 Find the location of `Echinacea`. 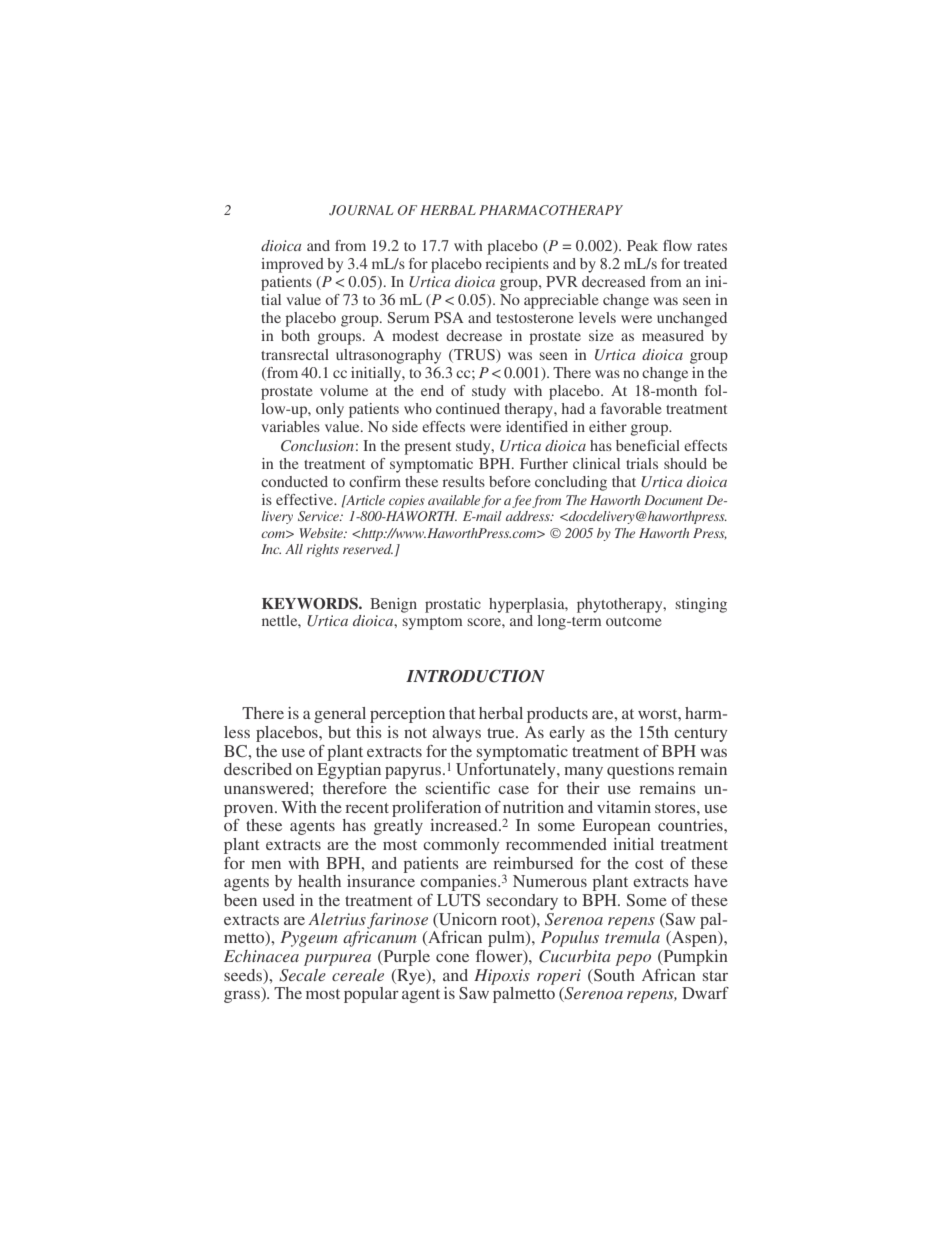

Echinacea is located at coordinates (261, 956).
